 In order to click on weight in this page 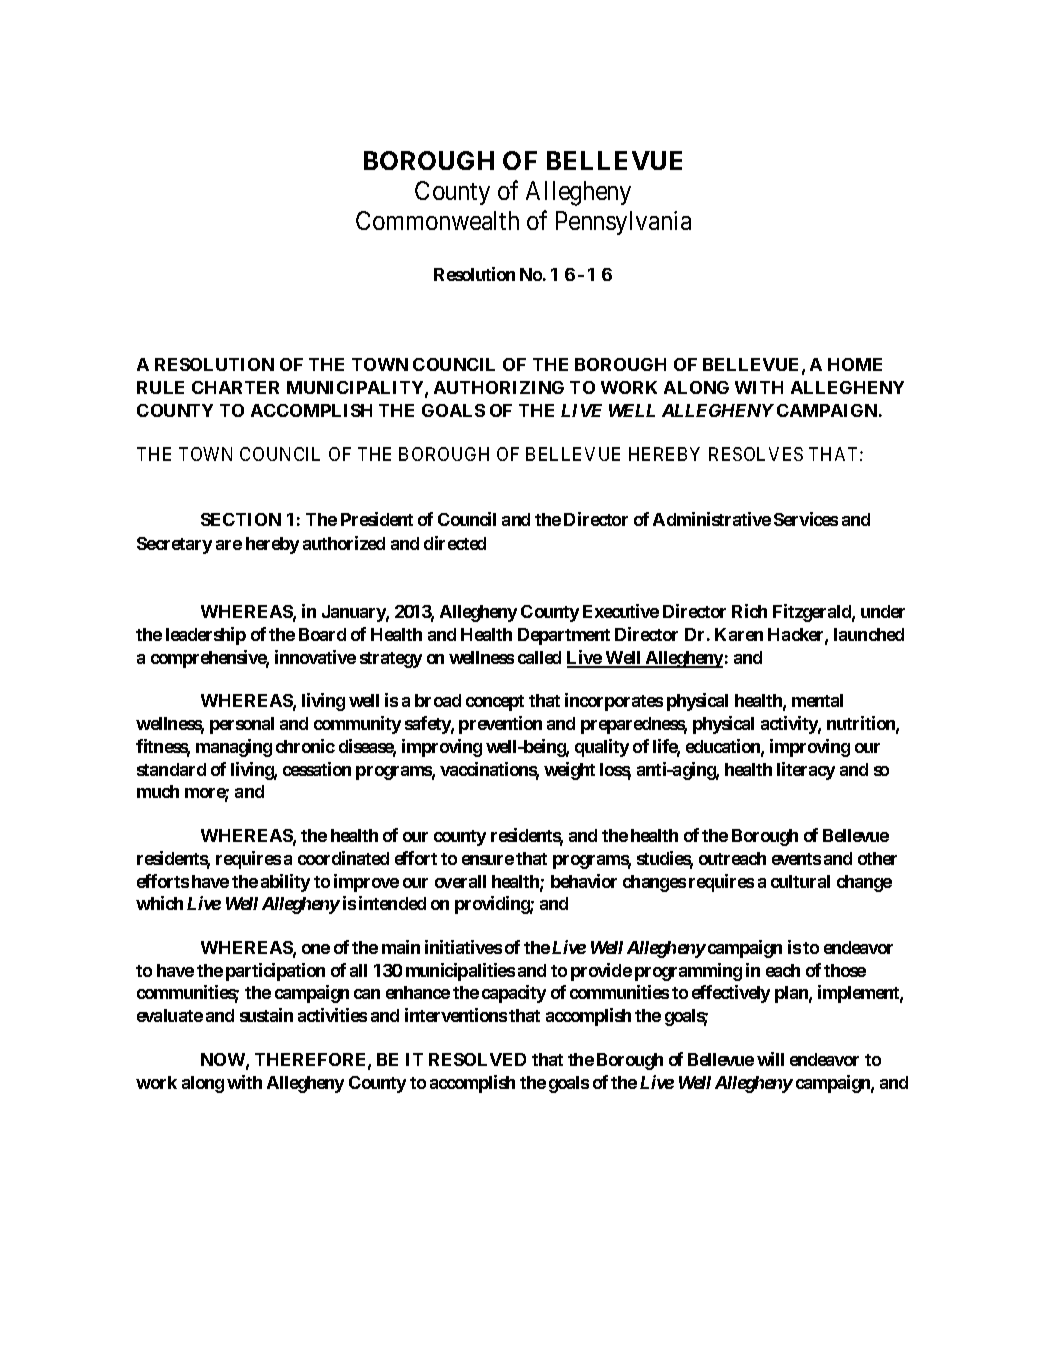, I will do `click(569, 771)`.
